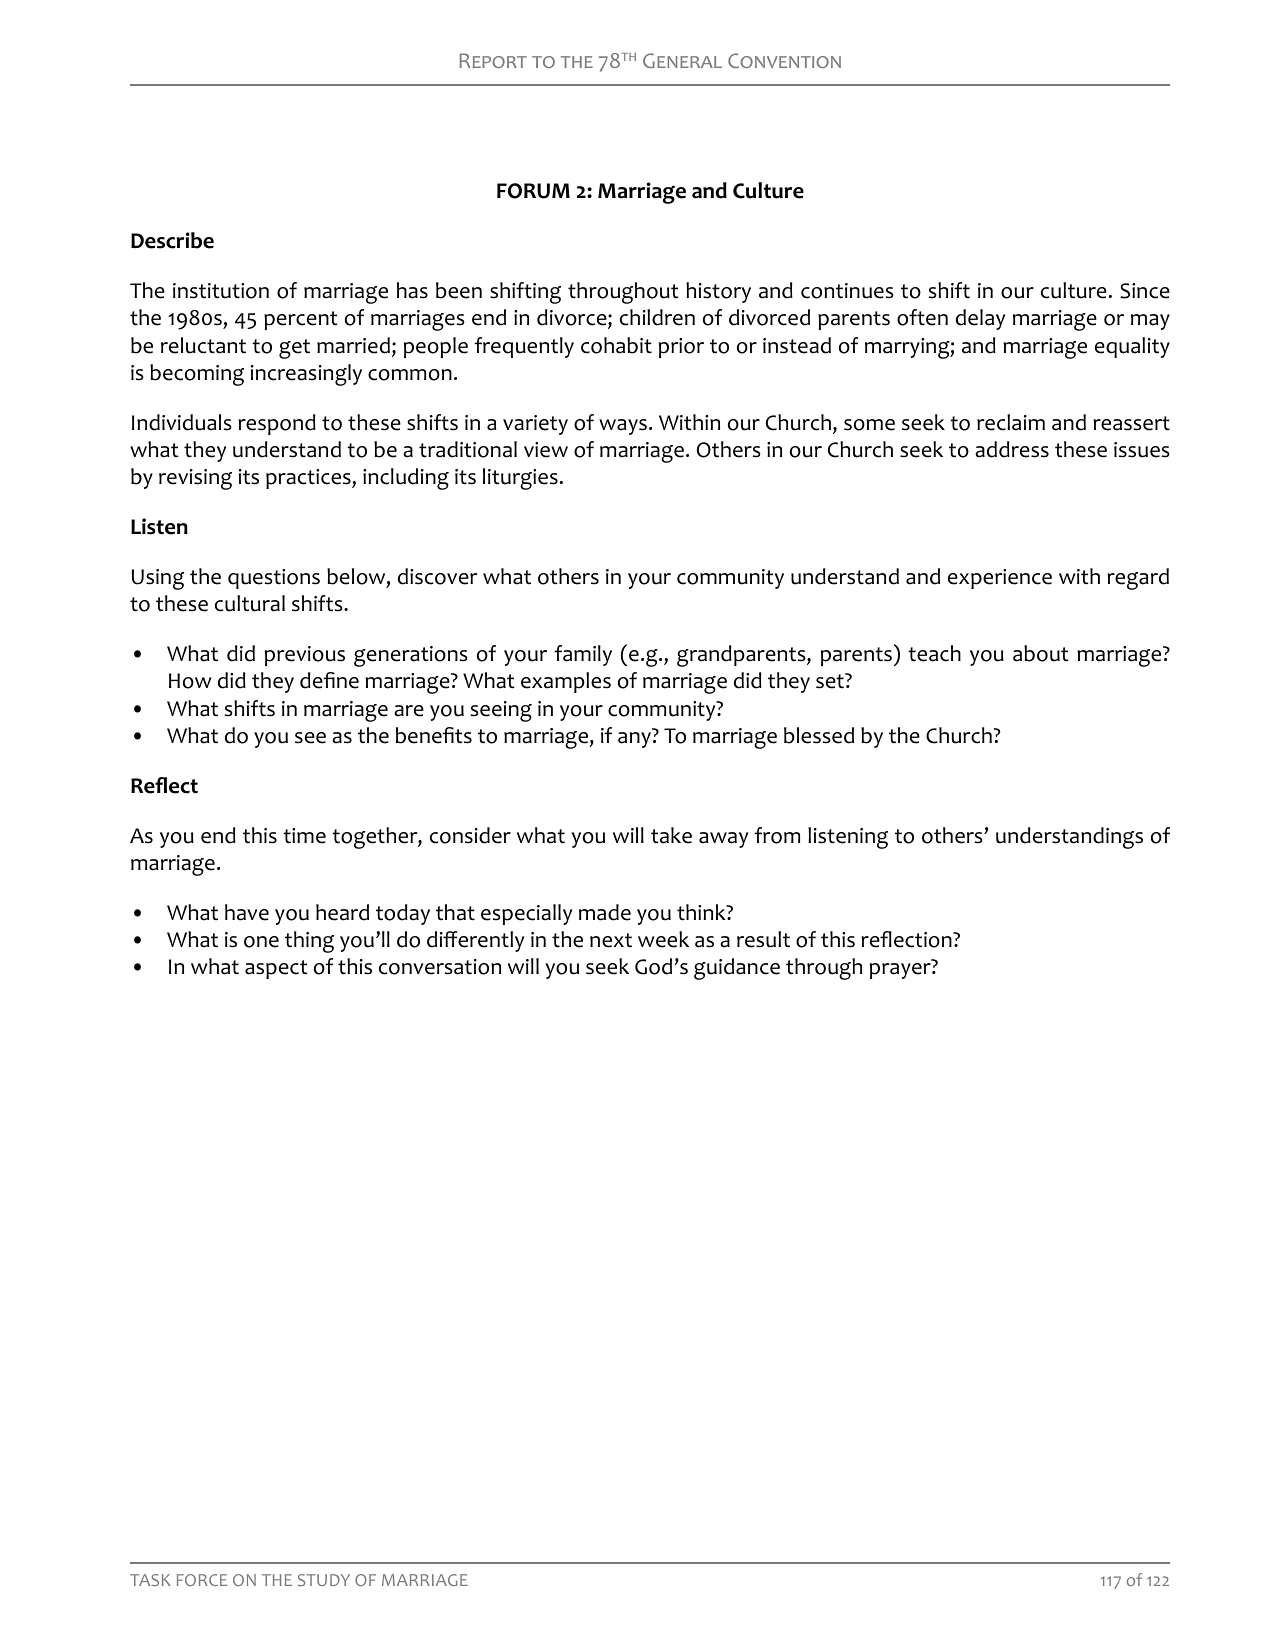 This screenshot has height=1634, width=1263. What do you see at coordinates (737, 969) in the screenshot?
I see `guidance` at bounding box center [737, 969].
